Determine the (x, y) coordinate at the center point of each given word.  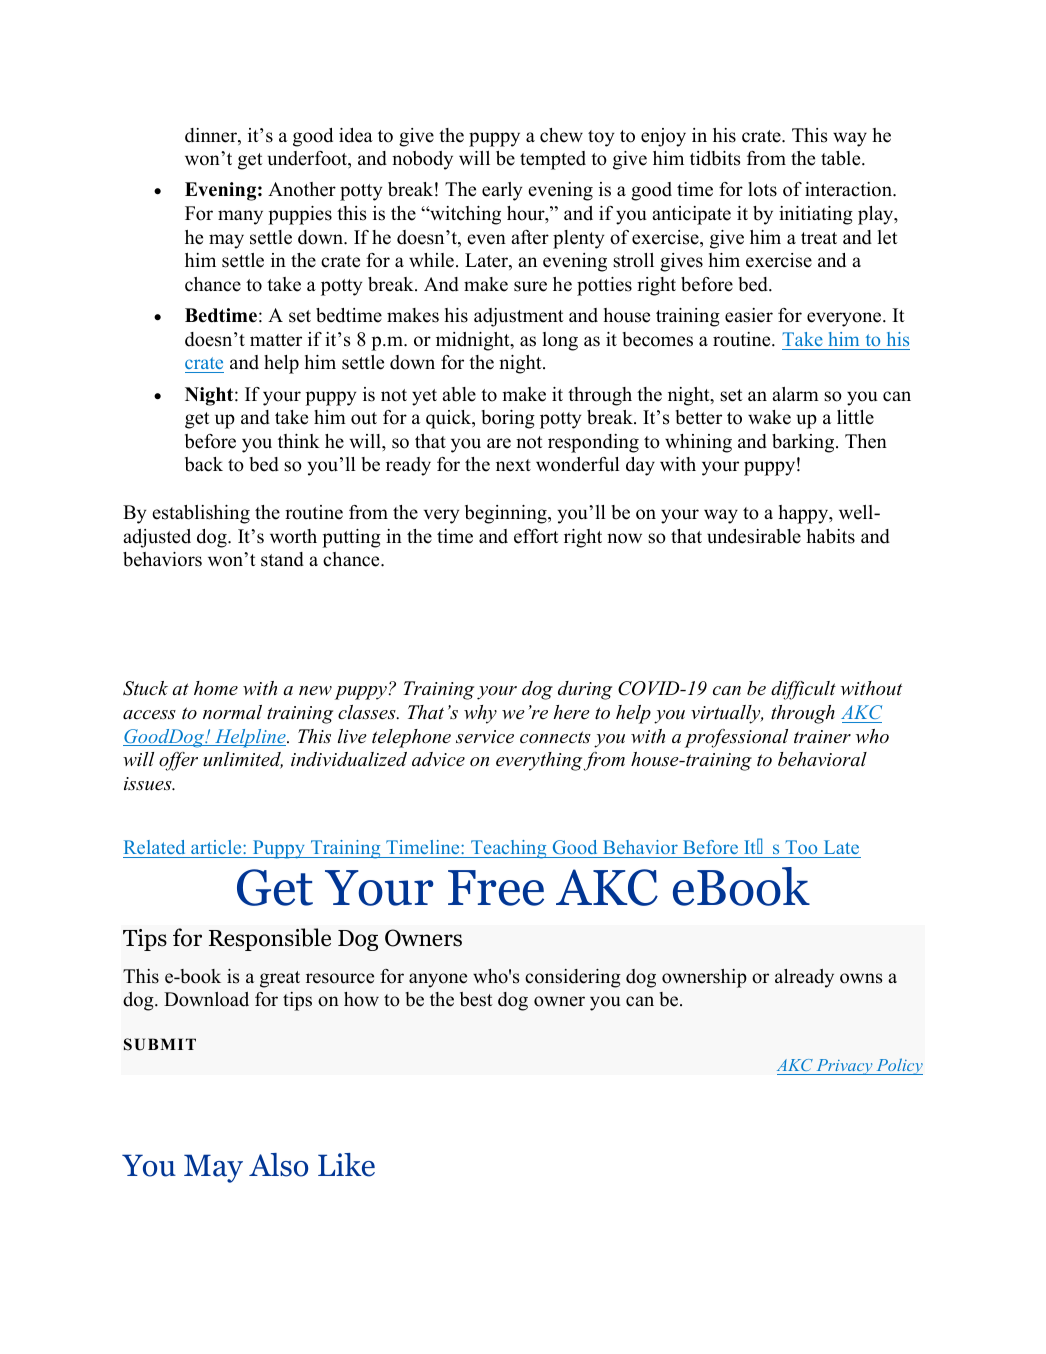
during (585, 690)
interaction (850, 189)
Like (346, 1165)
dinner (212, 136)
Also (278, 1165)
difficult (803, 690)
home (216, 688)
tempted (553, 160)
